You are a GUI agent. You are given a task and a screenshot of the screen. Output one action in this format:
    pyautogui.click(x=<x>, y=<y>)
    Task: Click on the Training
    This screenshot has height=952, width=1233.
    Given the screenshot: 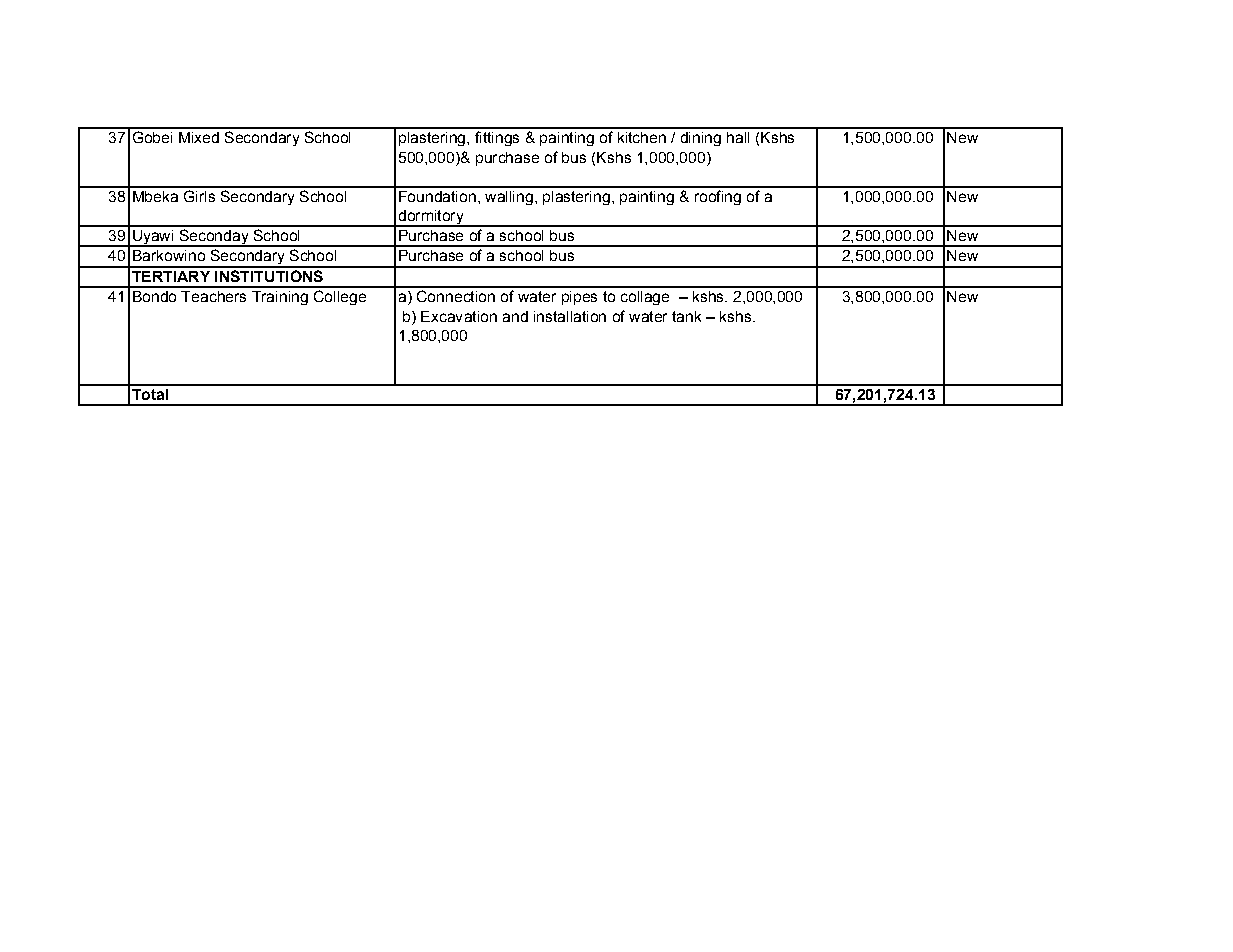 What is the action you would take?
    pyautogui.click(x=280, y=298)
